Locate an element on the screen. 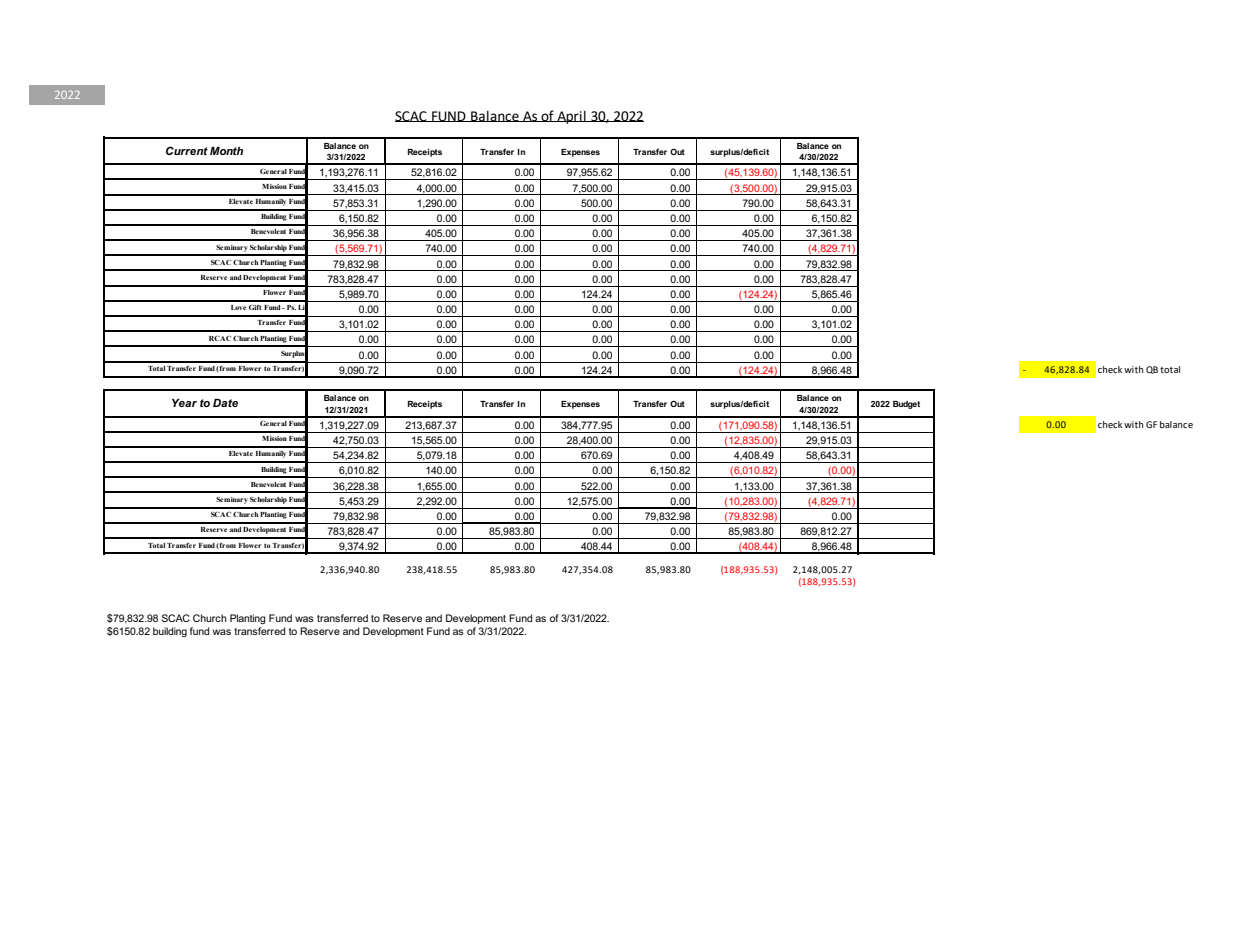 This screenshot has height=952, width=1233. Love is located at coordinates (239, 307).
